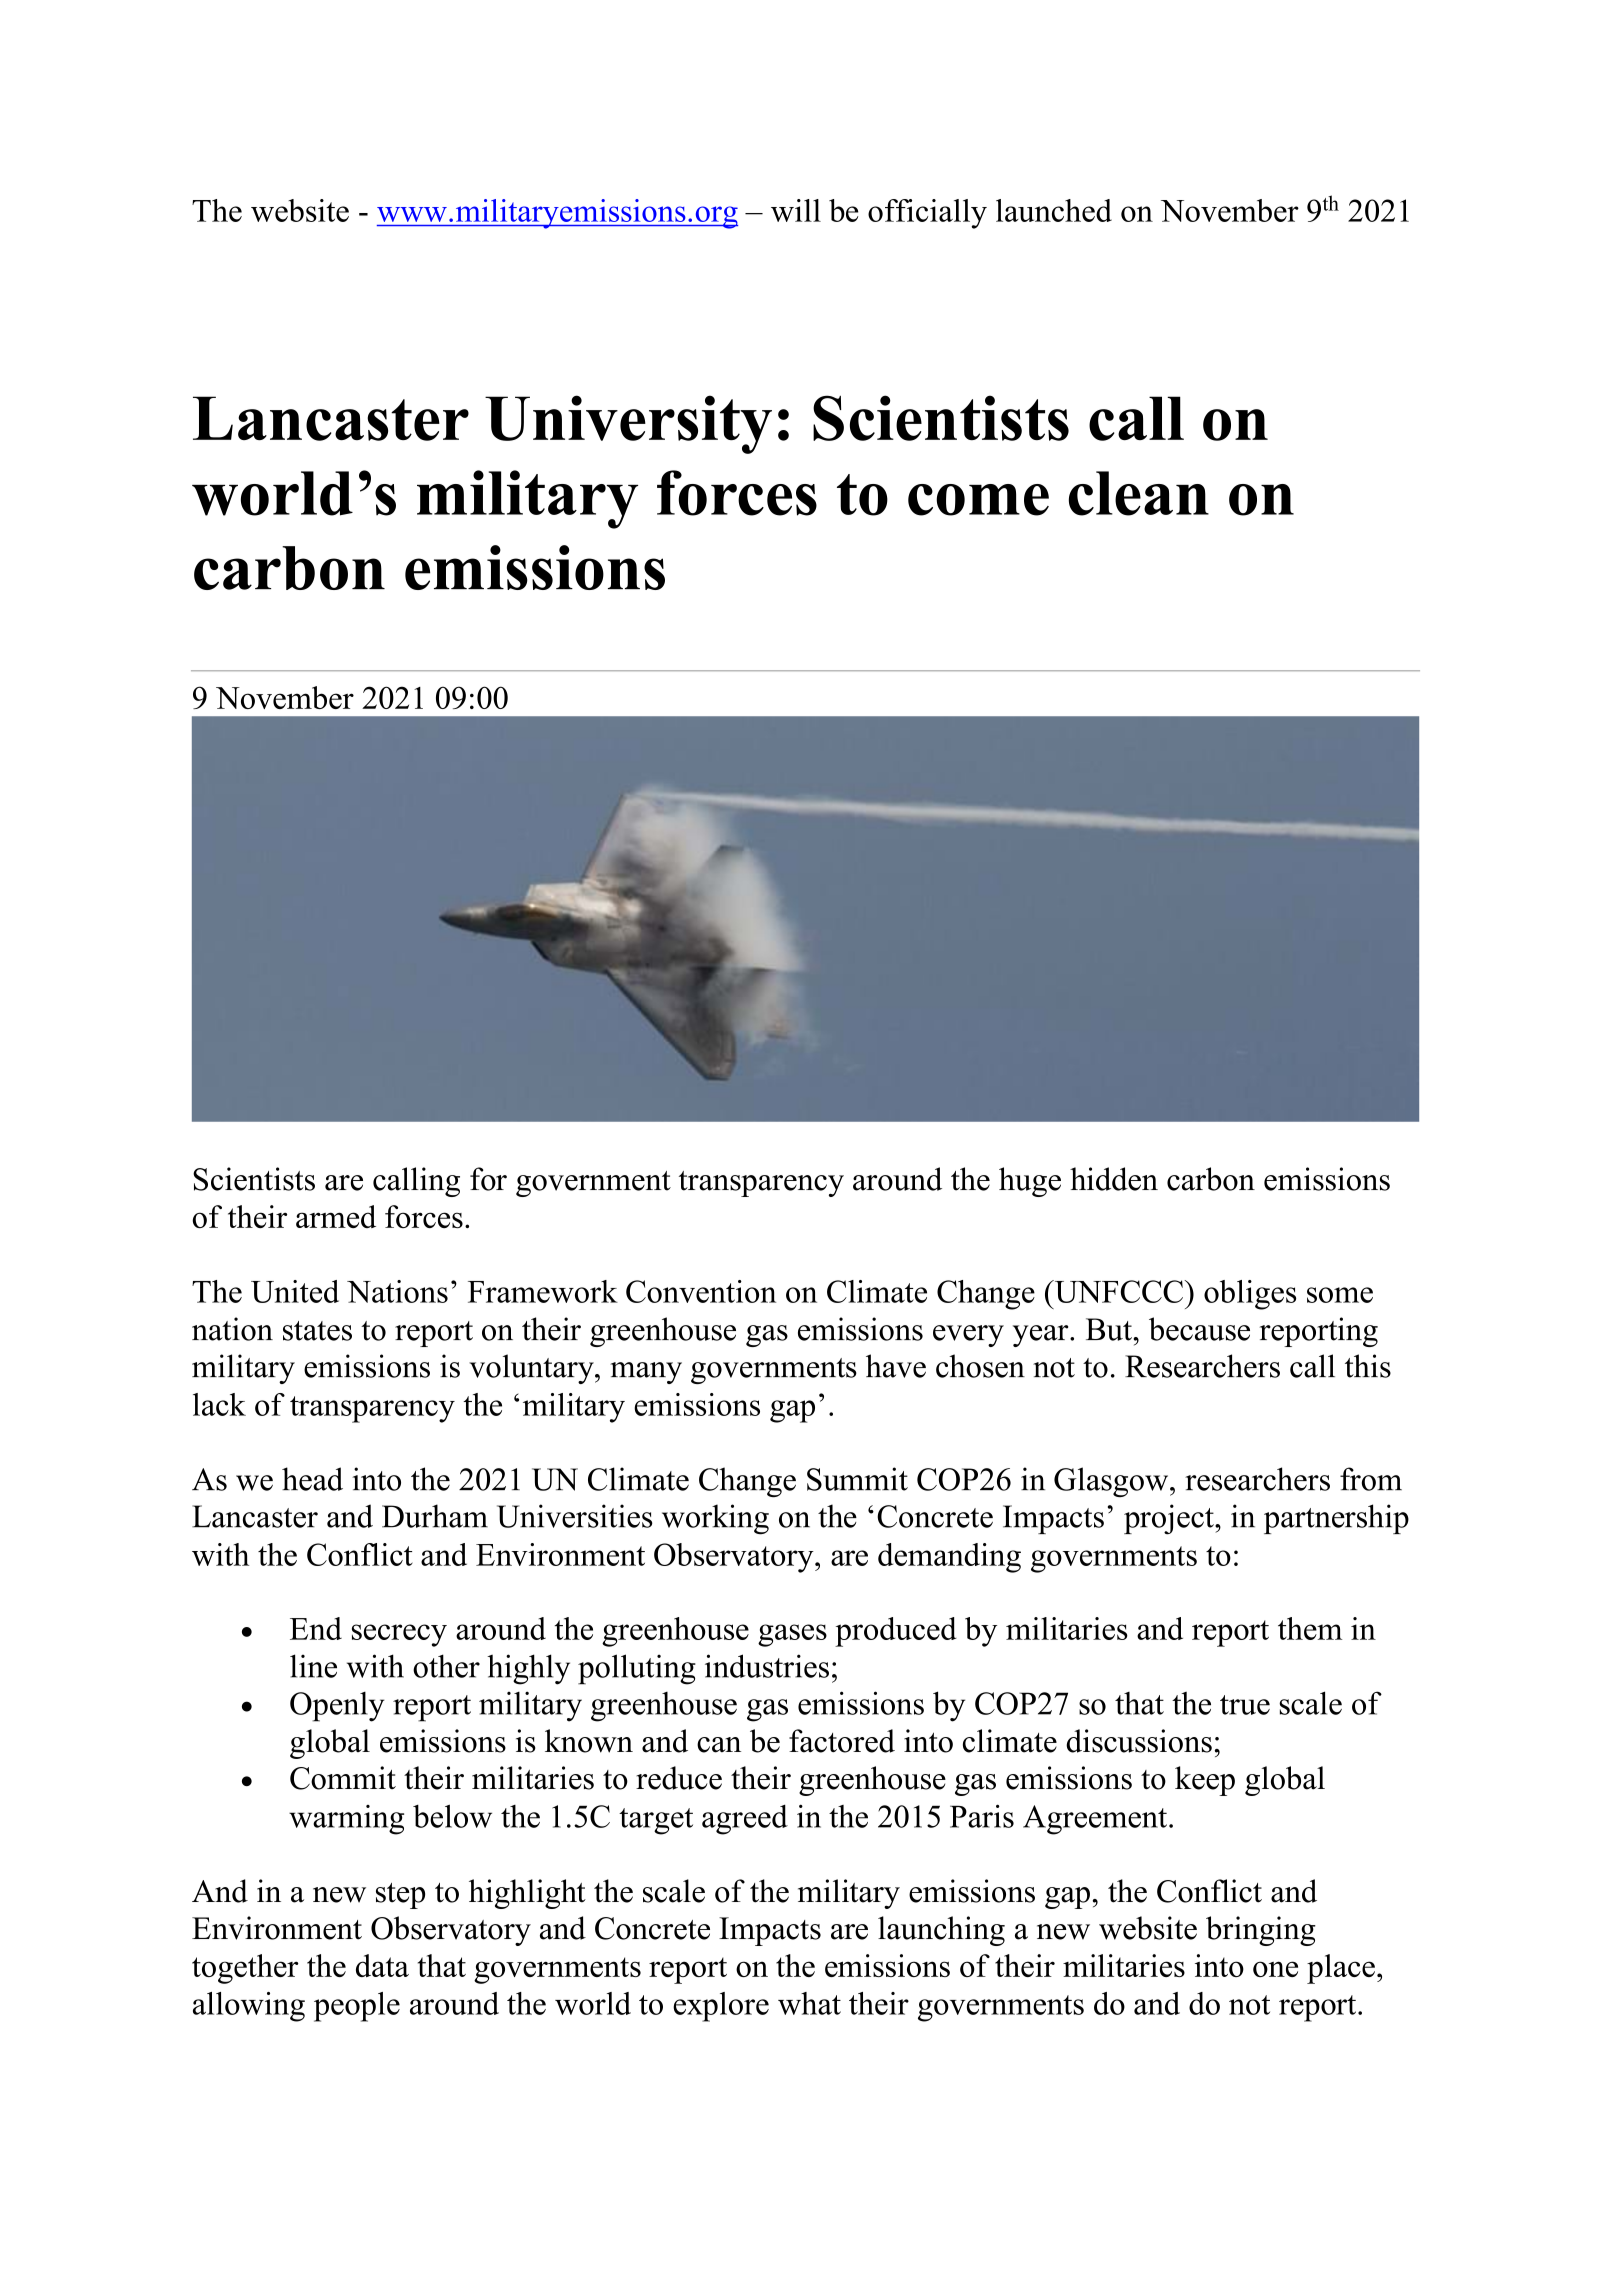 This image has width=1611, height=2279. I want to click on what, so click(809, 2003).
